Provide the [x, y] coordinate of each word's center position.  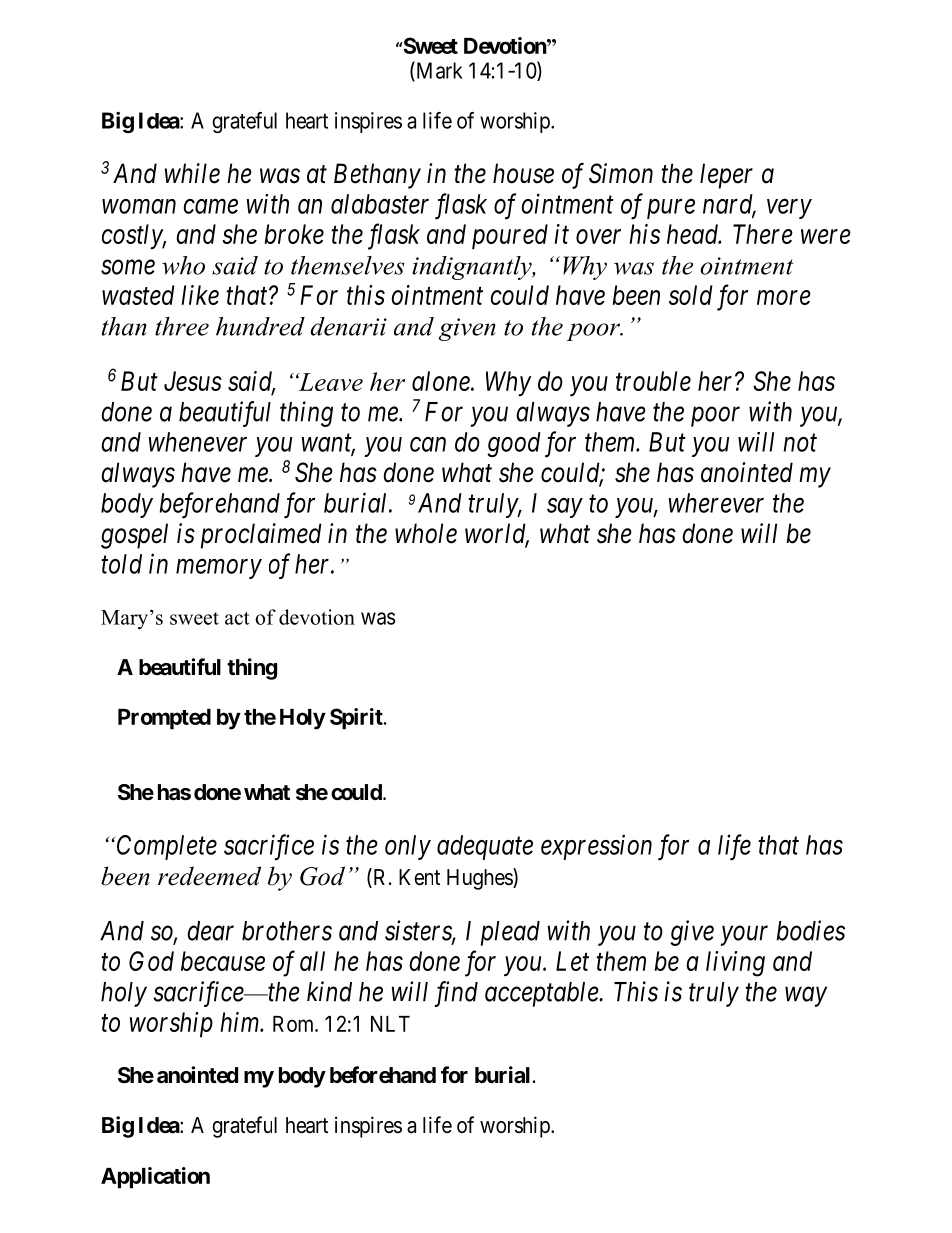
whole [426, 533]
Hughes [480, 879]
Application [155, 1178]
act [237, 618]
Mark [438, 71]
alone [442, 381]
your [744, 936]
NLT [390, 1024]
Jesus [193, 381]
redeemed [209, 876]
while [192, 173]
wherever [716, 503]
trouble [653, 381]
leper [726, 176]
